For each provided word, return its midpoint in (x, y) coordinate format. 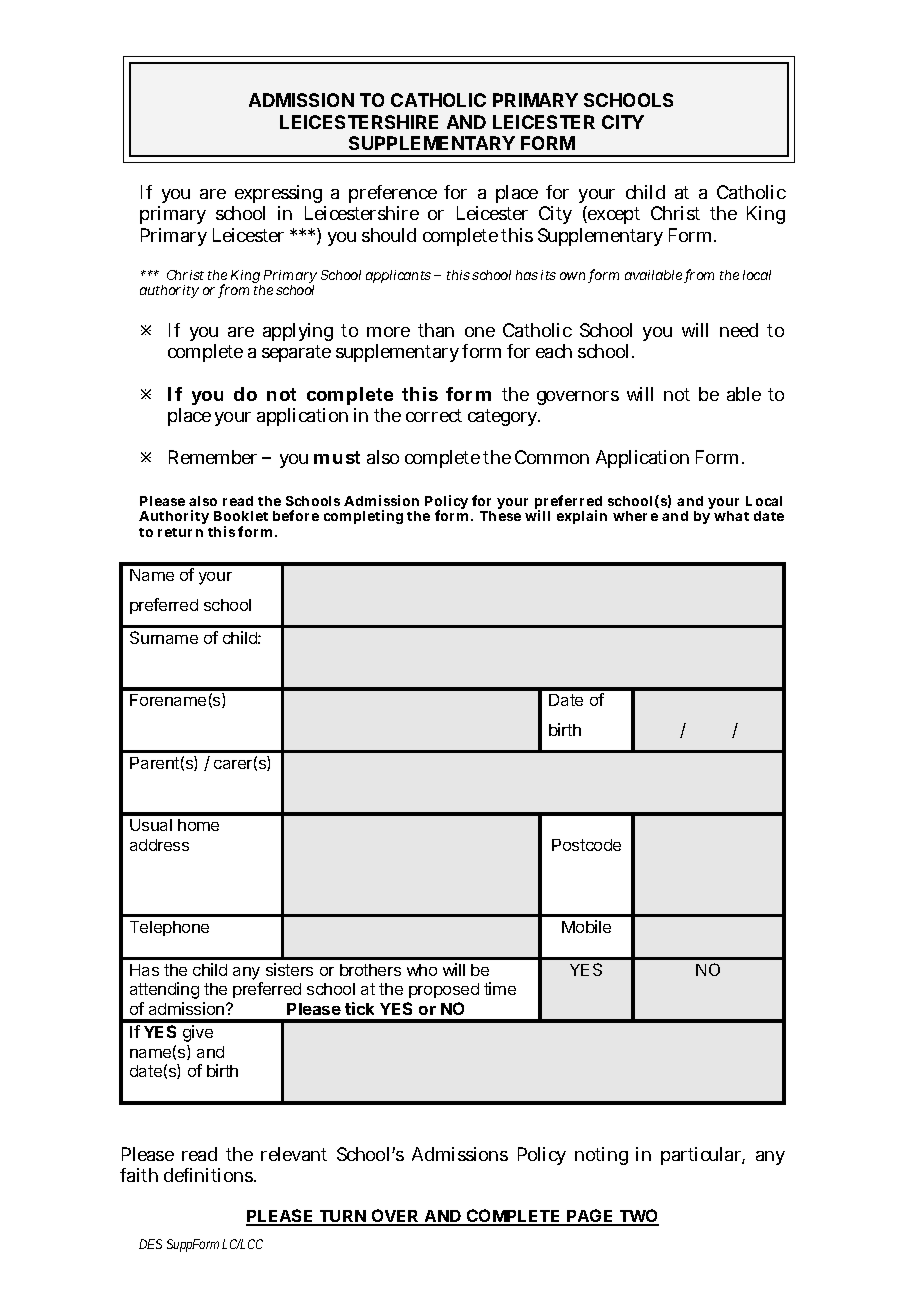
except (613, 215)
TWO (638, 1217)
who (422, 970)
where (635, 516)
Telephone (169, 928)
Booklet (241, 516)
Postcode (586, 845)
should (389, 235)
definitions (209, 1175)
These (500, 516)
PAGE (590, 1217)
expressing (279, 196)
